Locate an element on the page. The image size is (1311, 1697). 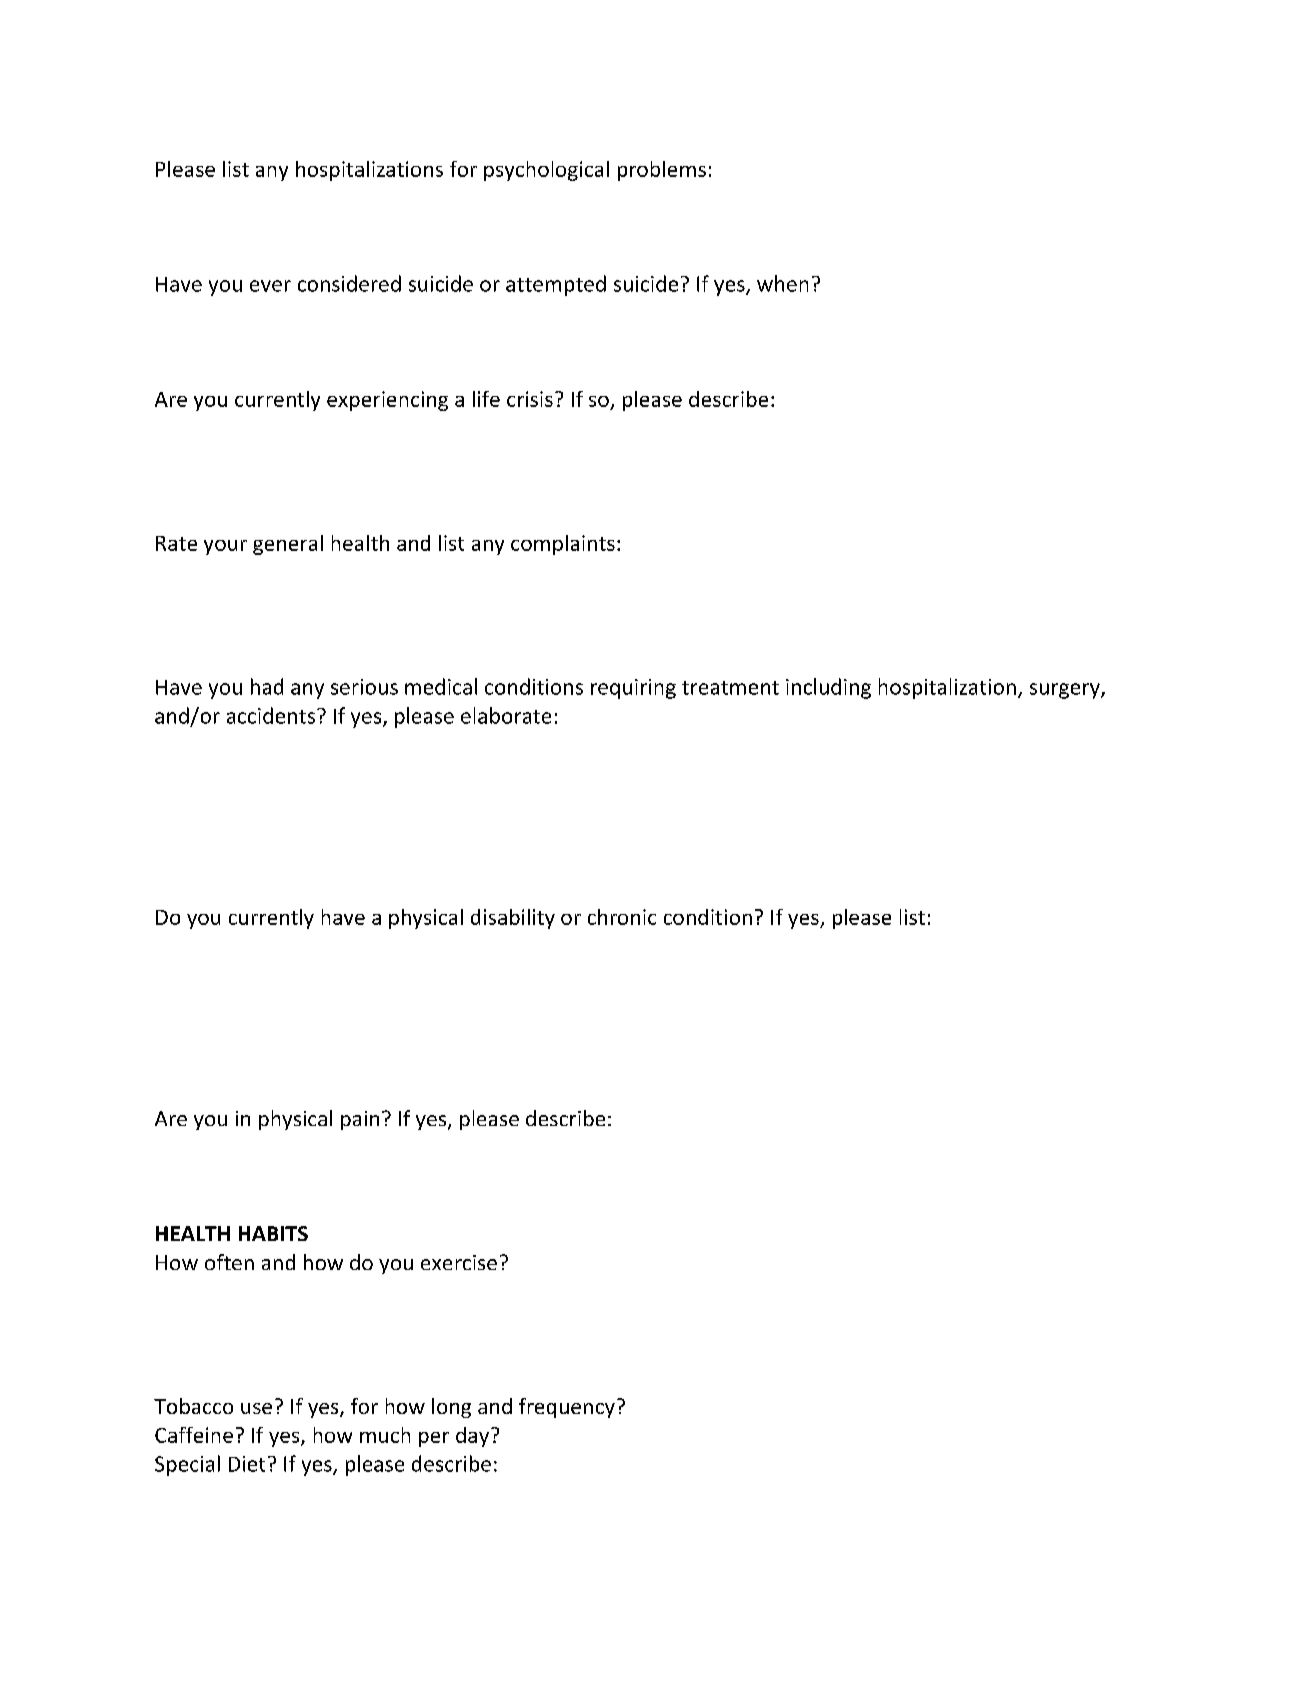
use is located at coordinates (256, 1408).
